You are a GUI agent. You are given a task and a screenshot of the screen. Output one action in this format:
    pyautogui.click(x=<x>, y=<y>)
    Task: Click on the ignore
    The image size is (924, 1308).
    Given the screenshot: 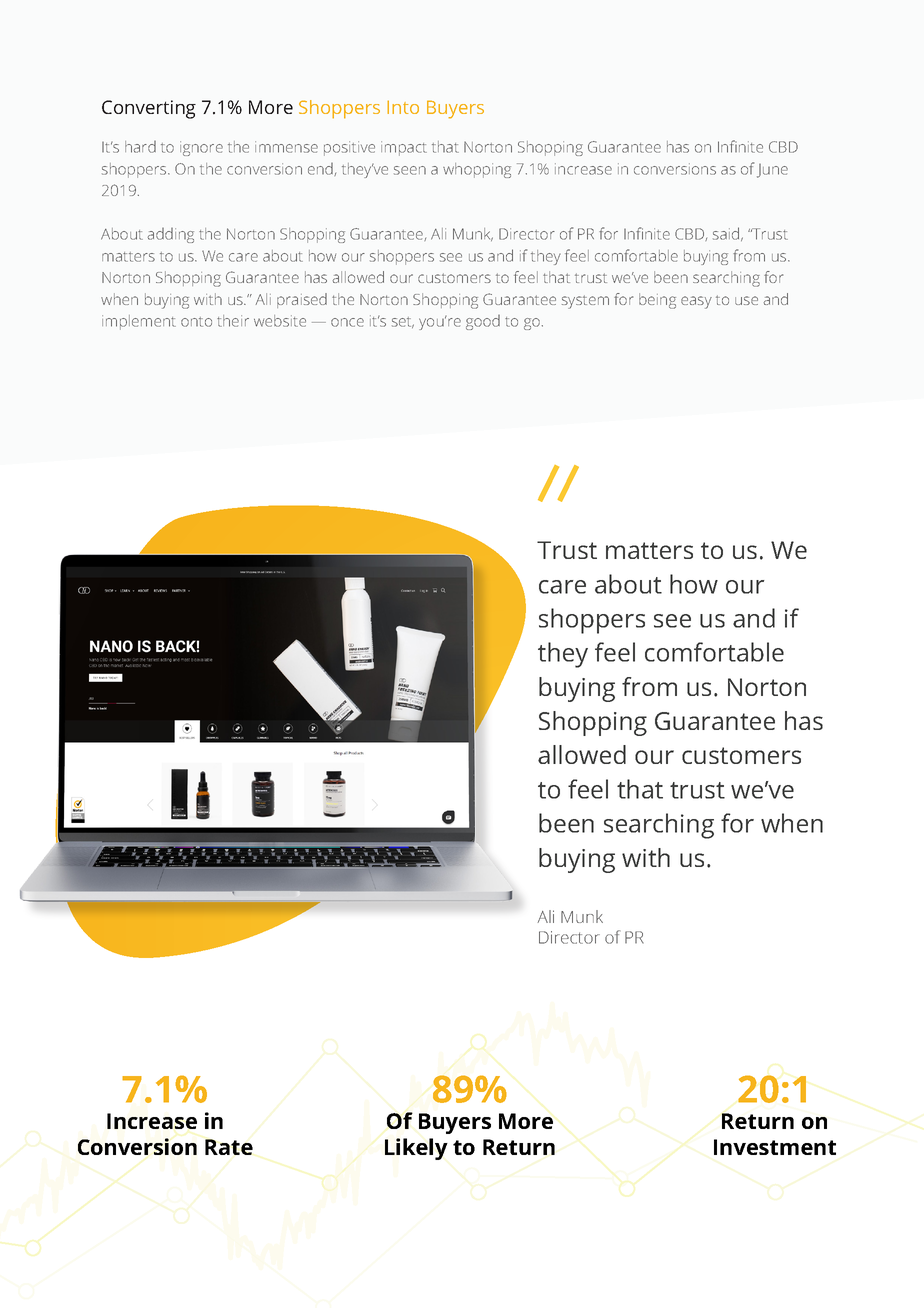 What is the action you would take?
    pyautogui.click(x=201, y=148)
